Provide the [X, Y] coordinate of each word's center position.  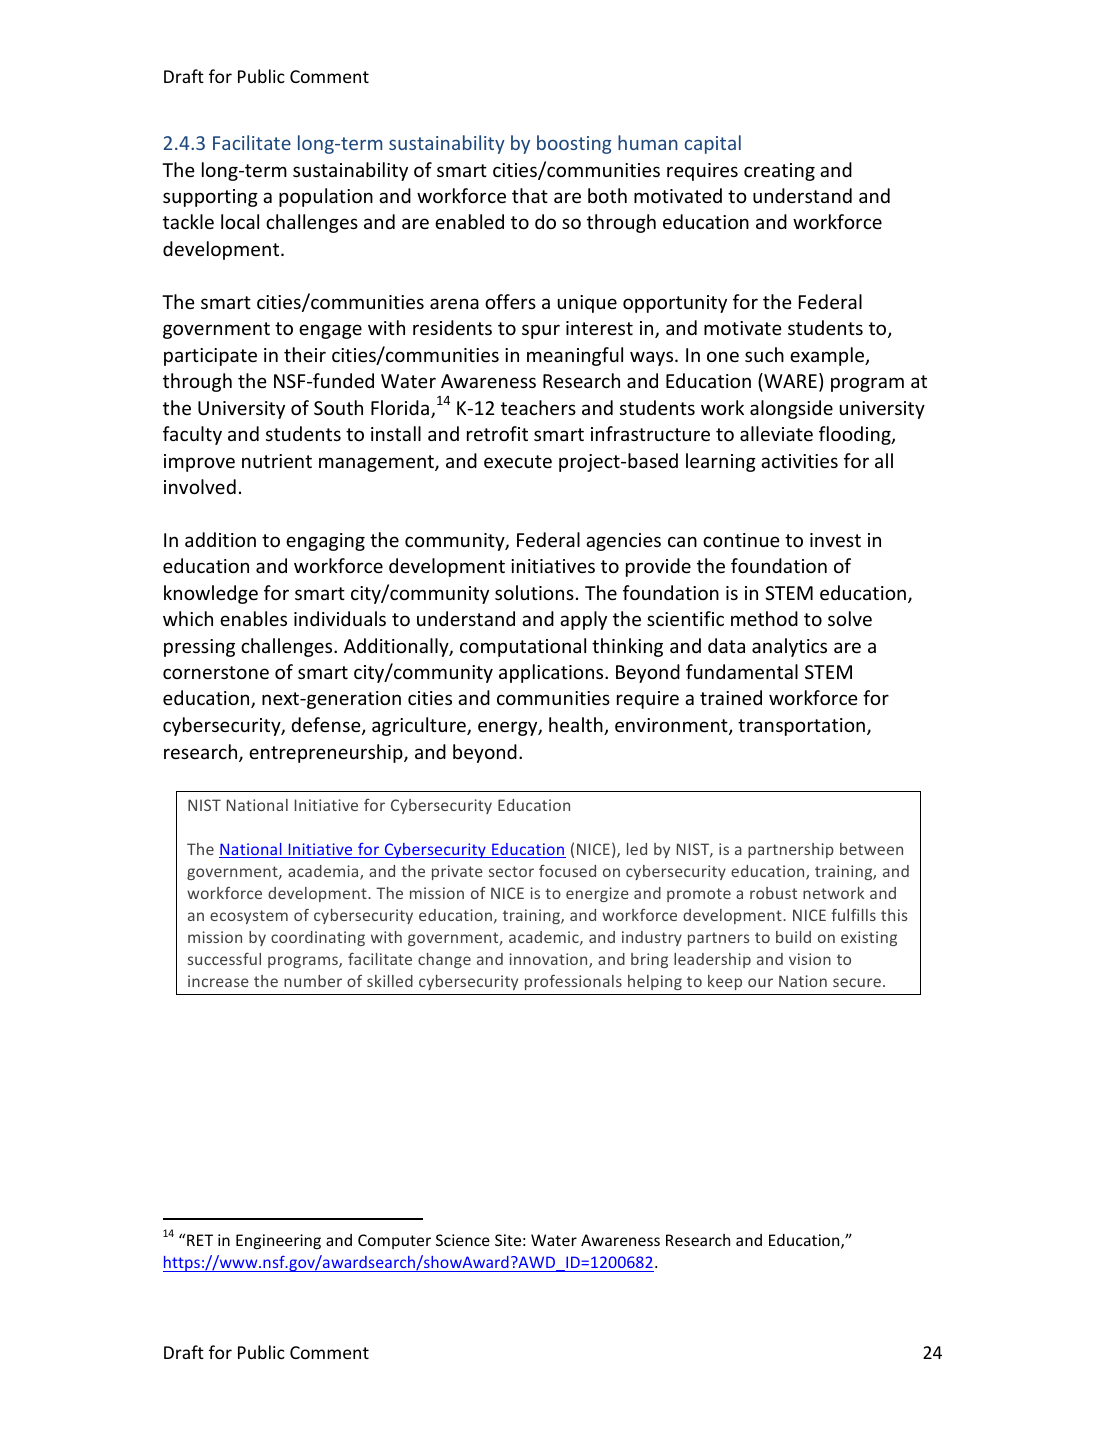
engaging [325, 542]
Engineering [278, 1241]
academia [324, 872]
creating [779, 172]
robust [773, 893]
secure [857, 982]
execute [518, 461]
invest [835, 540]
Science [463, 1240]
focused [567, 871]
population [326, 197]
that [530, 195]
